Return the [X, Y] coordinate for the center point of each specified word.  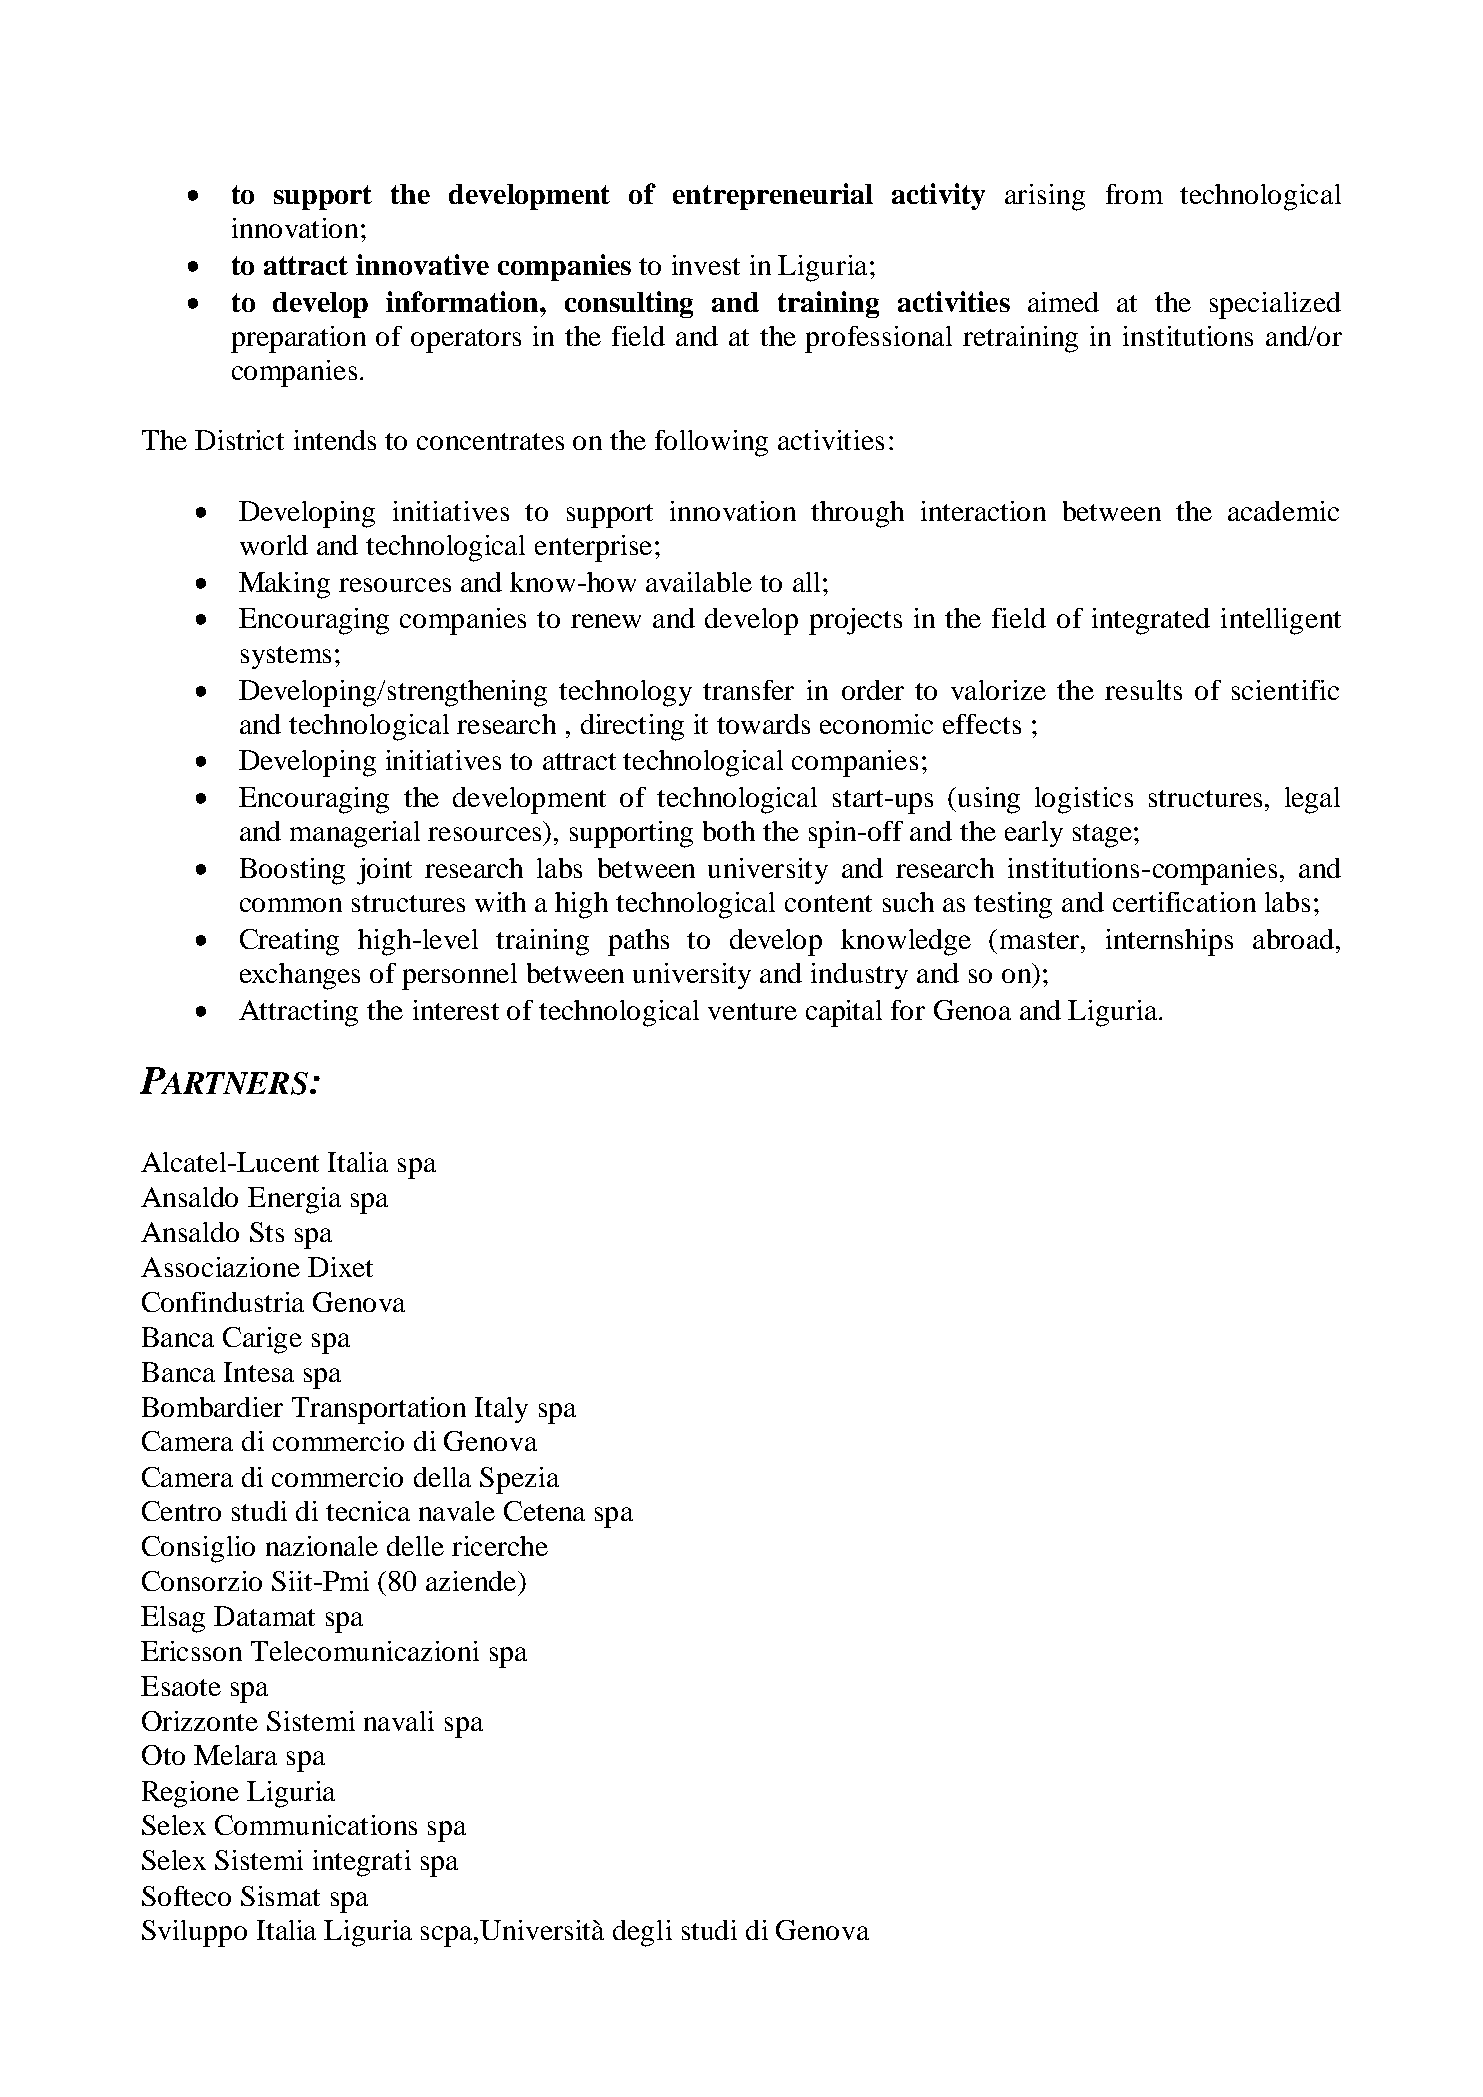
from [1134, 194]
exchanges [300, 976]
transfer [748, 690]
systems [286, 657]
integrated [1151, 621]
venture [752, 1011]
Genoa [972, 1010]
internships [1169, 942]
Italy [501, 1410]
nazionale [322, 1546]
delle [415, 1546]
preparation [298, 339]
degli [642, 1933]
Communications [316, 1825]
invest [706, 265]
